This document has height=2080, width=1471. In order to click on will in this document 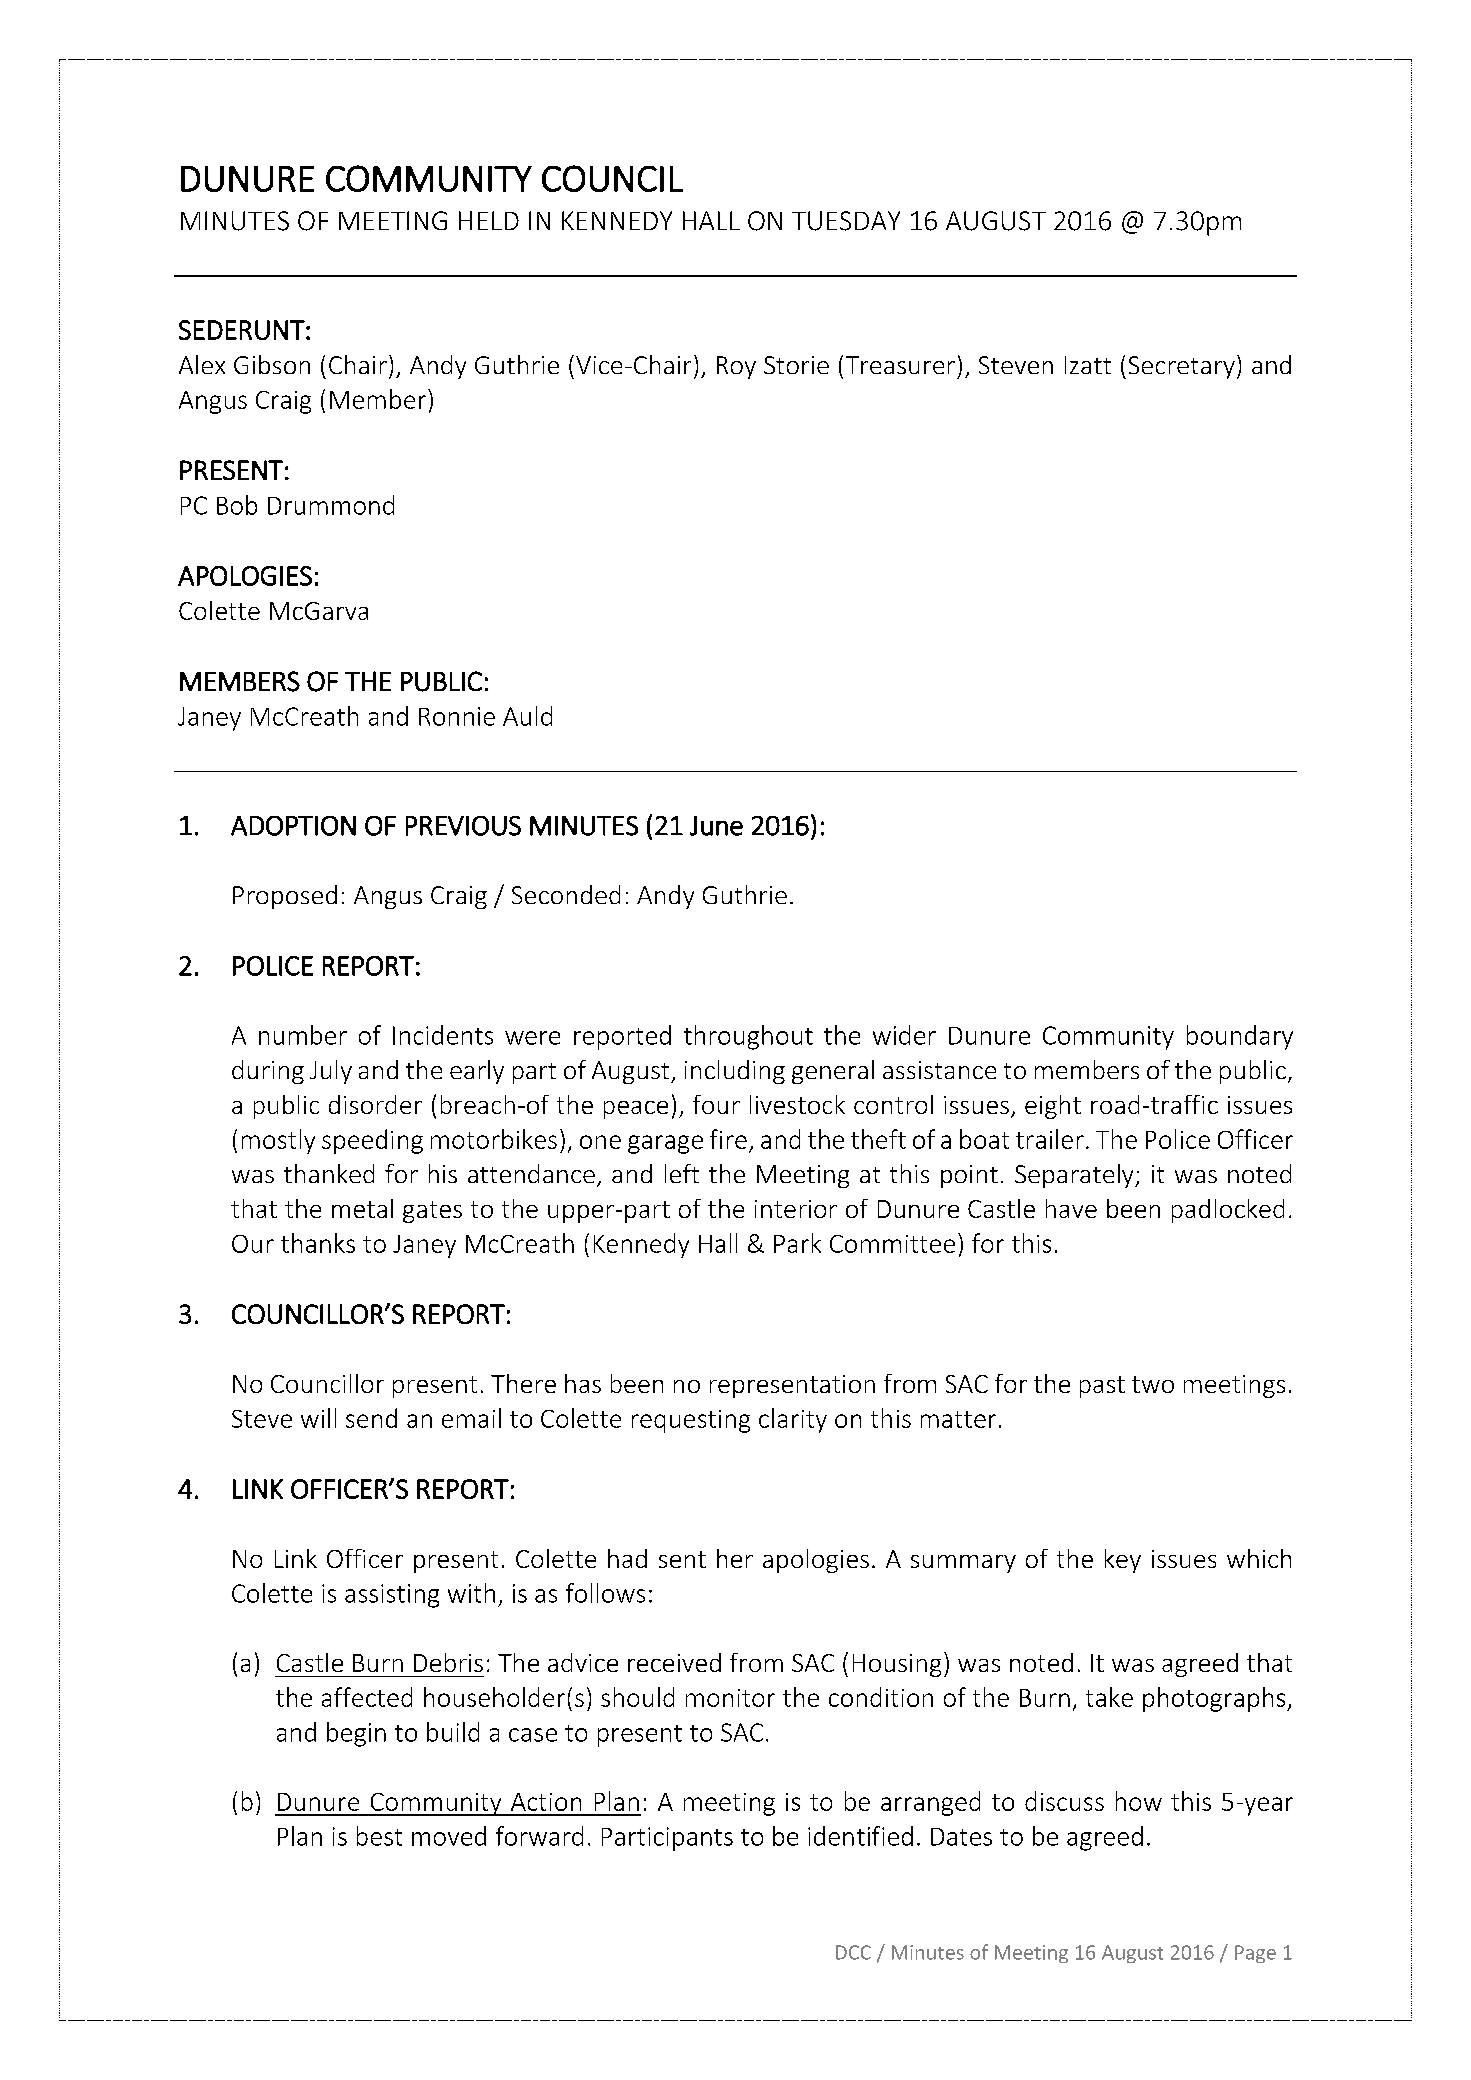, I will do `click(318, 1418)`.
